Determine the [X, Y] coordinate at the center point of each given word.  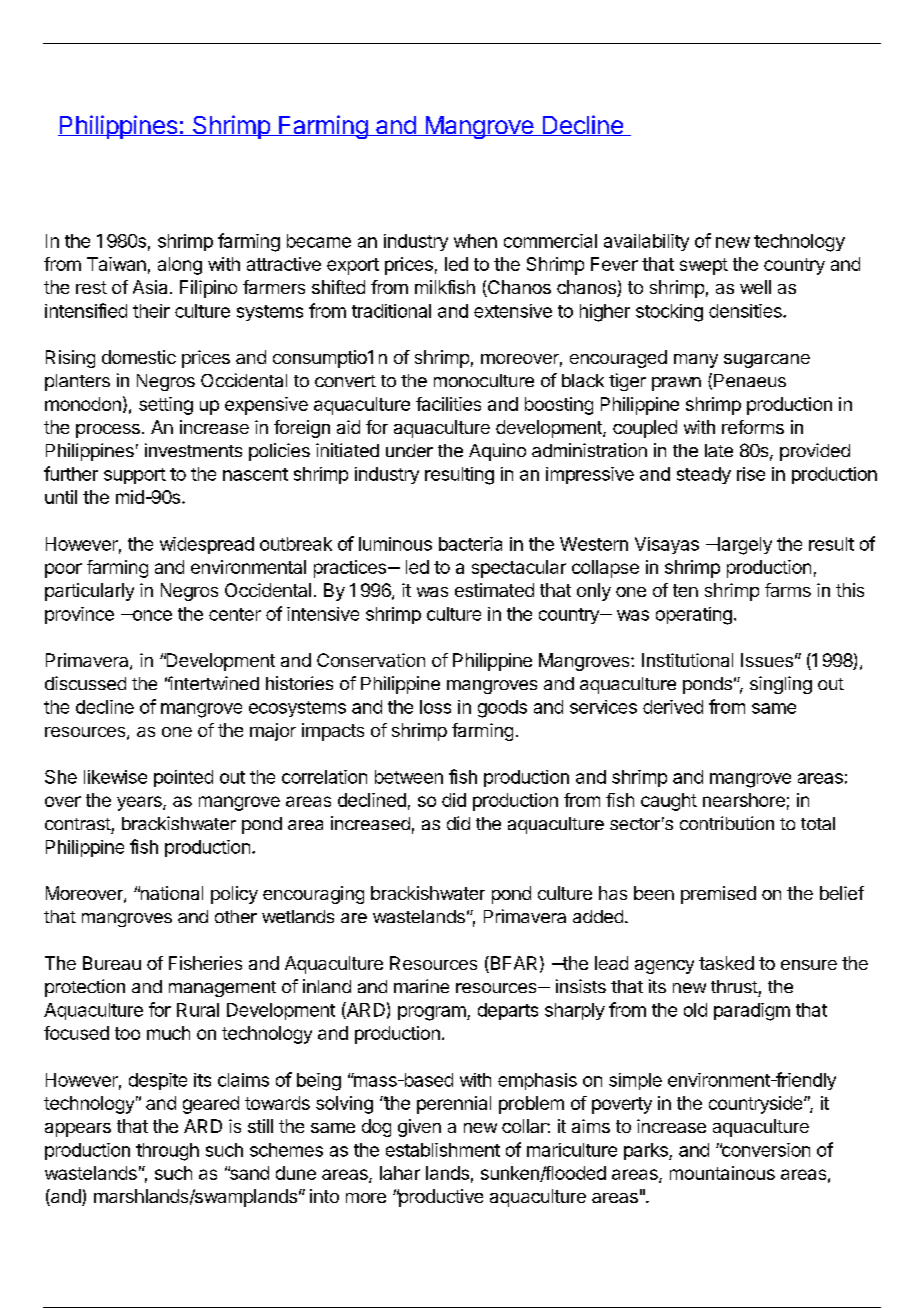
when [475, 241]
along [180, 266]
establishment [443, 1150]
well [755, 287]
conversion [765, 1150]
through [167, 1152]
